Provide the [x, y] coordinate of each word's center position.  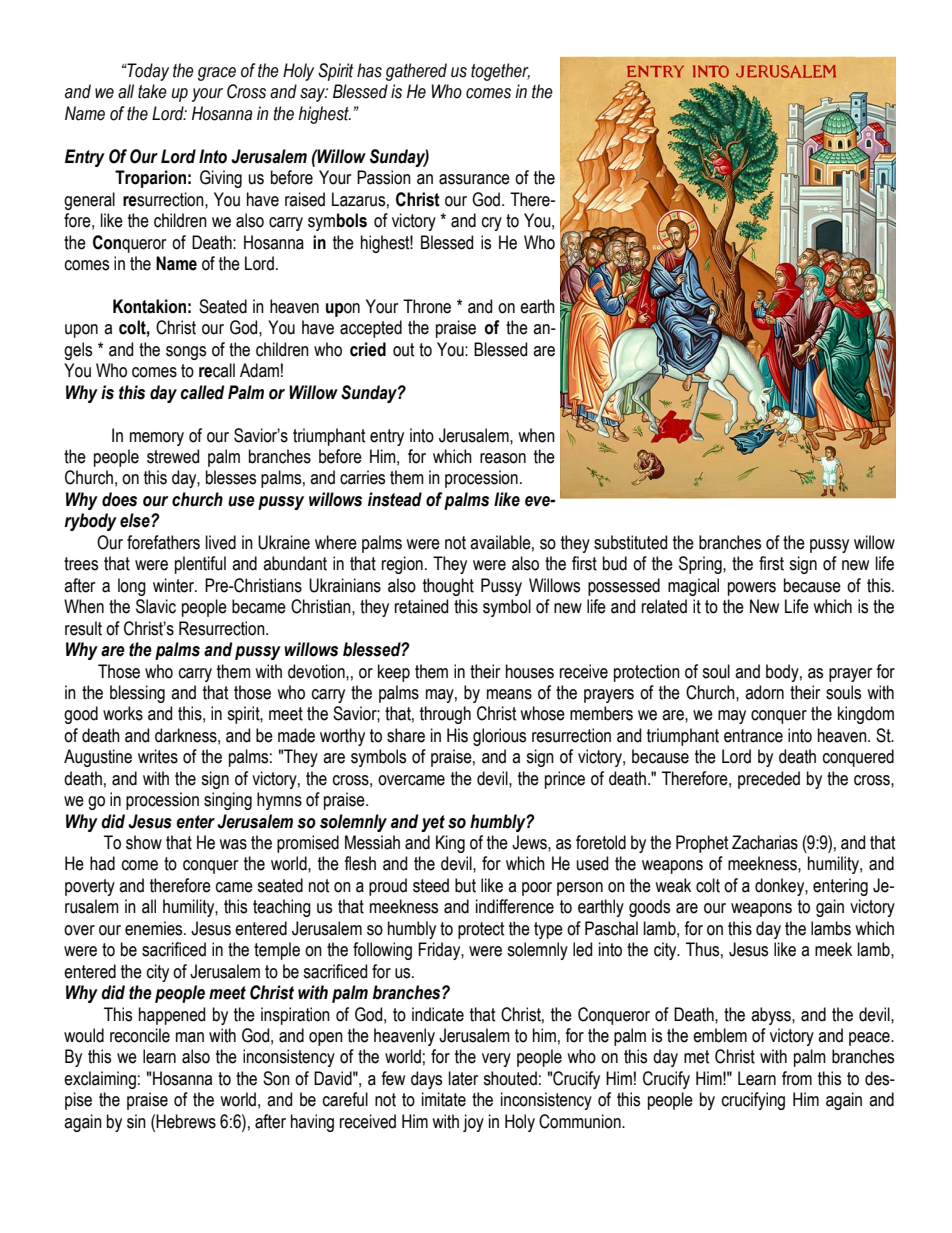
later [463, 1078]
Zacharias [765, 842]
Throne [427, 306]
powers [752, 589]
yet [433, 823]
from [797, 1078]
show [144, 842]
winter [174, 585]
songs [186, 353]
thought [448, 587]
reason [503, 458]
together [500, 72]
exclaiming [100, 1080]
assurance [474, 179]
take [152, 91]
